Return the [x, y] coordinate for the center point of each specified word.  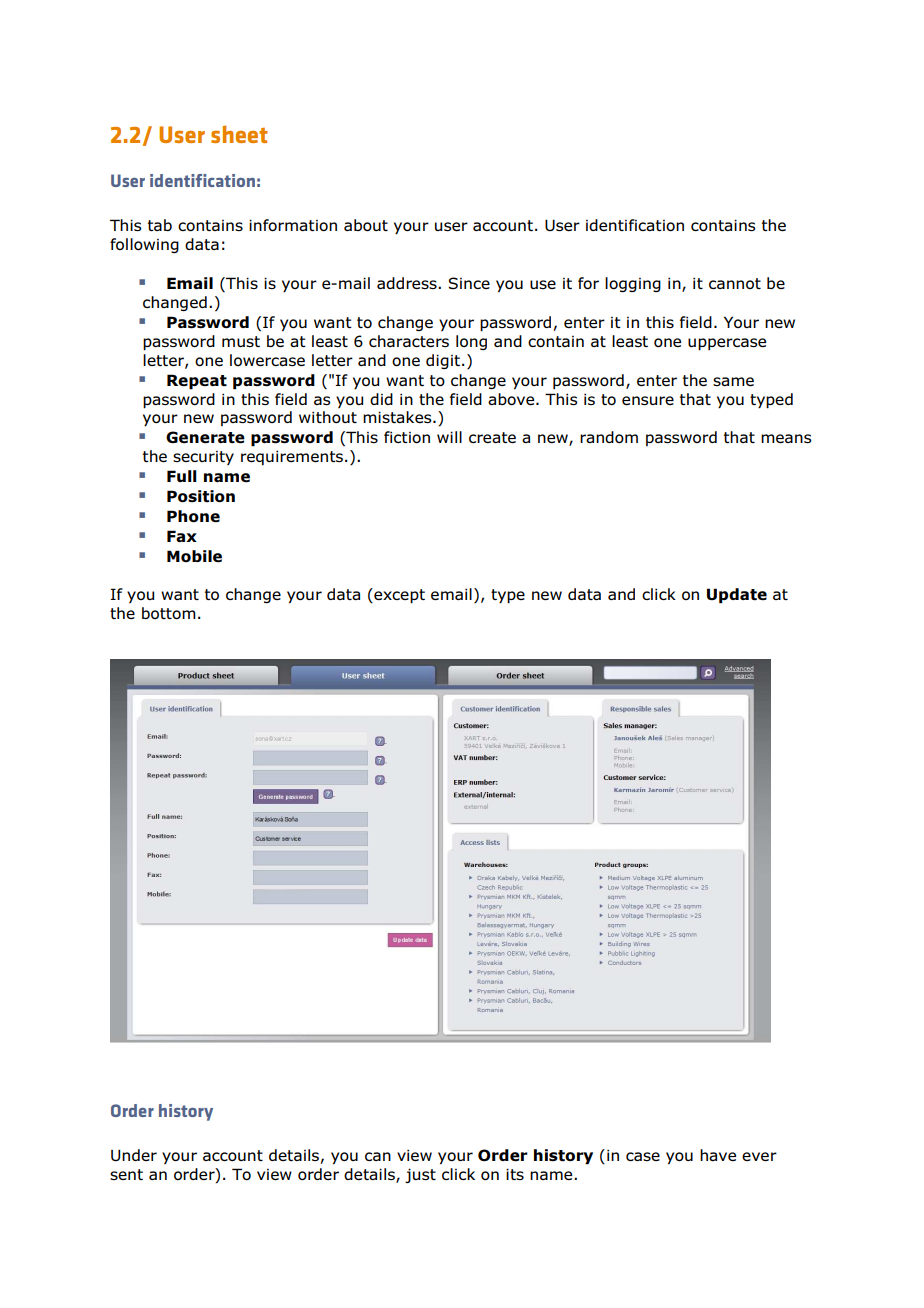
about [366, 225]
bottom [169, 613]
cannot [735, 283]
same [733, 381]
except [398, 595]
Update [737, 596]
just [420, 1175]
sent [126, 1174]
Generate [205, 437]
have [718, 1155]
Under [134, 1155]
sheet [239, 134]
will [449, 437]
